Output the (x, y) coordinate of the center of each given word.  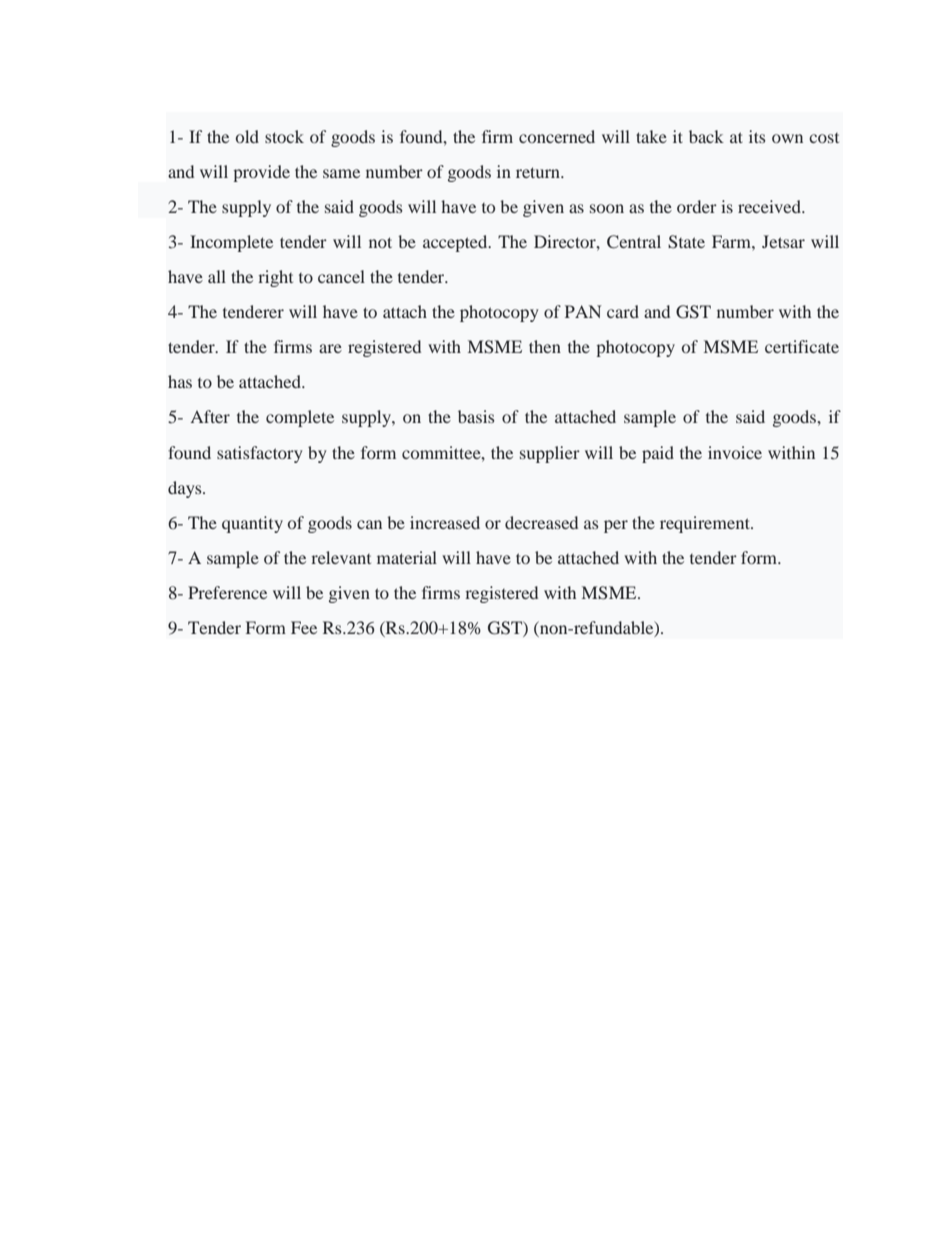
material (407, 557)
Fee (304, 627)
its (757, 136)
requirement (706, 524)
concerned (557, 136)
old (247, 136)
